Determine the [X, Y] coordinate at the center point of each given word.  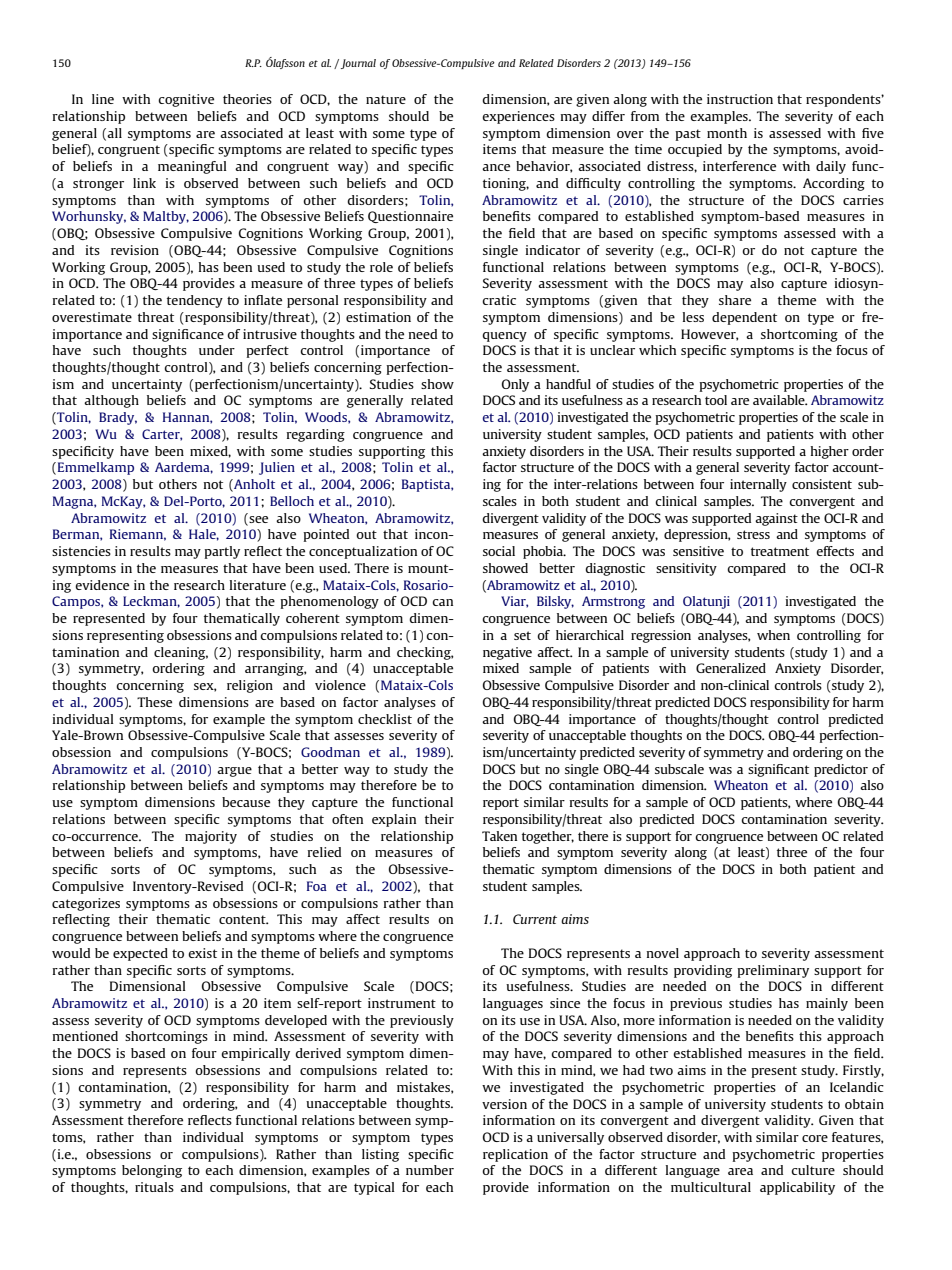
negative [507, 653]
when [773, 635]
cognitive [186, 100]
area [740, 1171]
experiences [518, 117]
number [430, 1170]
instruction [740, 99]
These [154, 702]
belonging [152, 1171]
